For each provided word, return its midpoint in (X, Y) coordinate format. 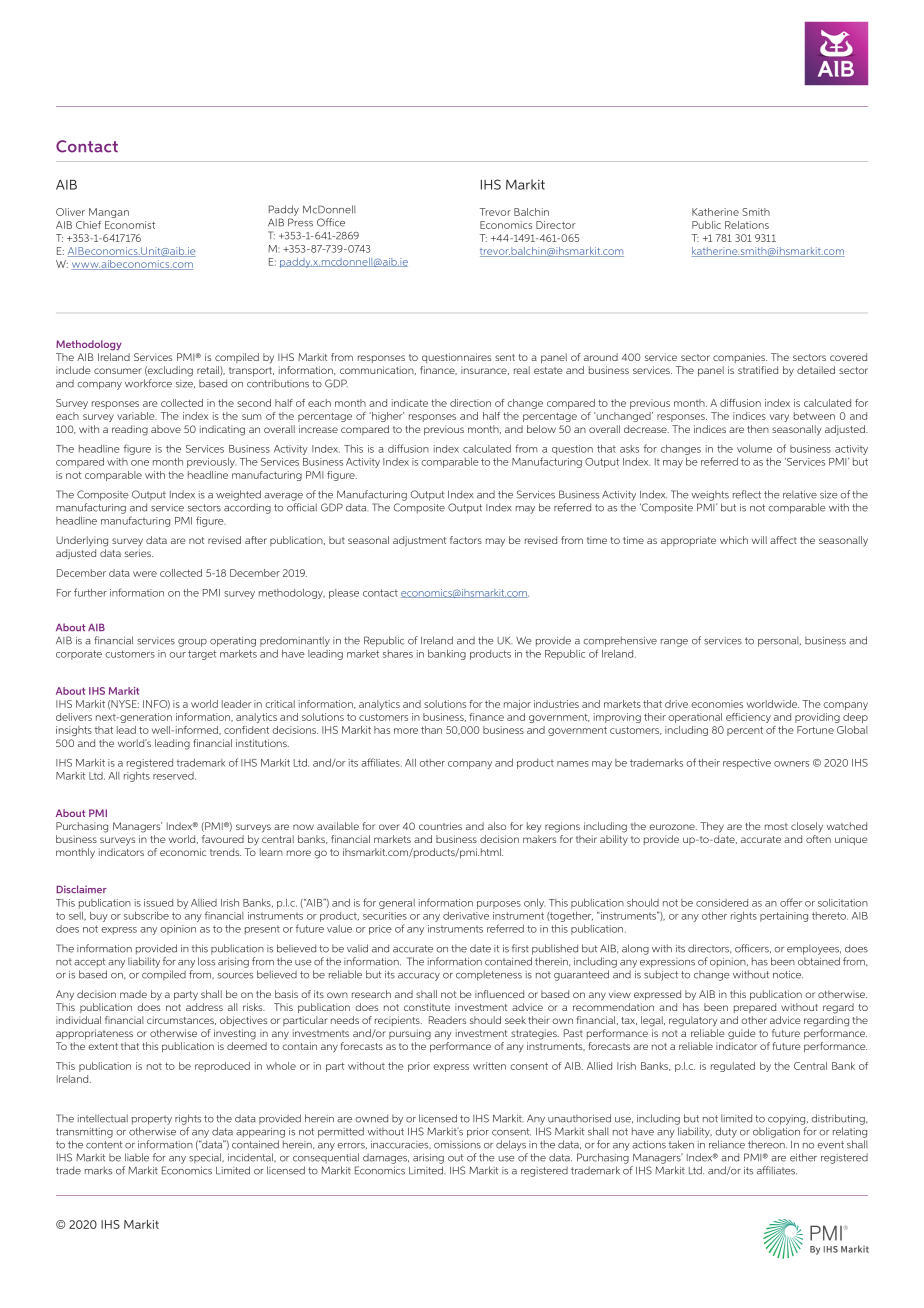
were (145, 574)
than (431, 730)
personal (779, 641)
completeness (489, 975)
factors (466, 540)
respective (747, 764)
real (522, 370)
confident (246, 730)
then (758, 429)
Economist (130, 225)
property (152, 1120)
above (166, 429)
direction (470, 403)
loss (206, 961)
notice (788, 975)
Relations (747, 225)
